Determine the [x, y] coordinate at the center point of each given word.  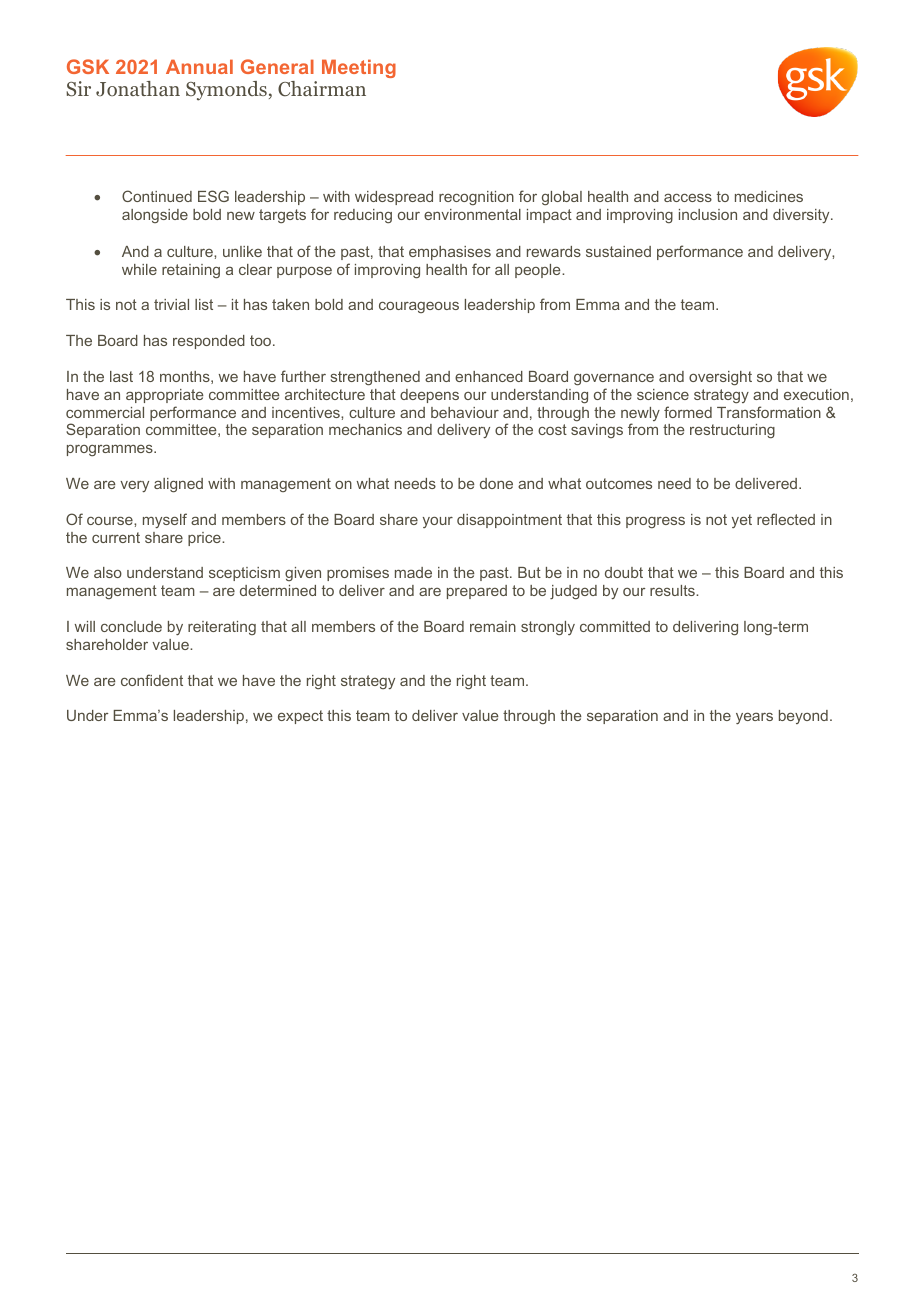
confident [152, 680]
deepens [429, 396]
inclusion [708, 214]
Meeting [359, 68]
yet [742, 521]
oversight [720, 378]
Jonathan [138, 89]
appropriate [165, 396]
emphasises [450, 253]
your [438, 522]
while [139, 269]
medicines [769, 196]
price [205, 539]
